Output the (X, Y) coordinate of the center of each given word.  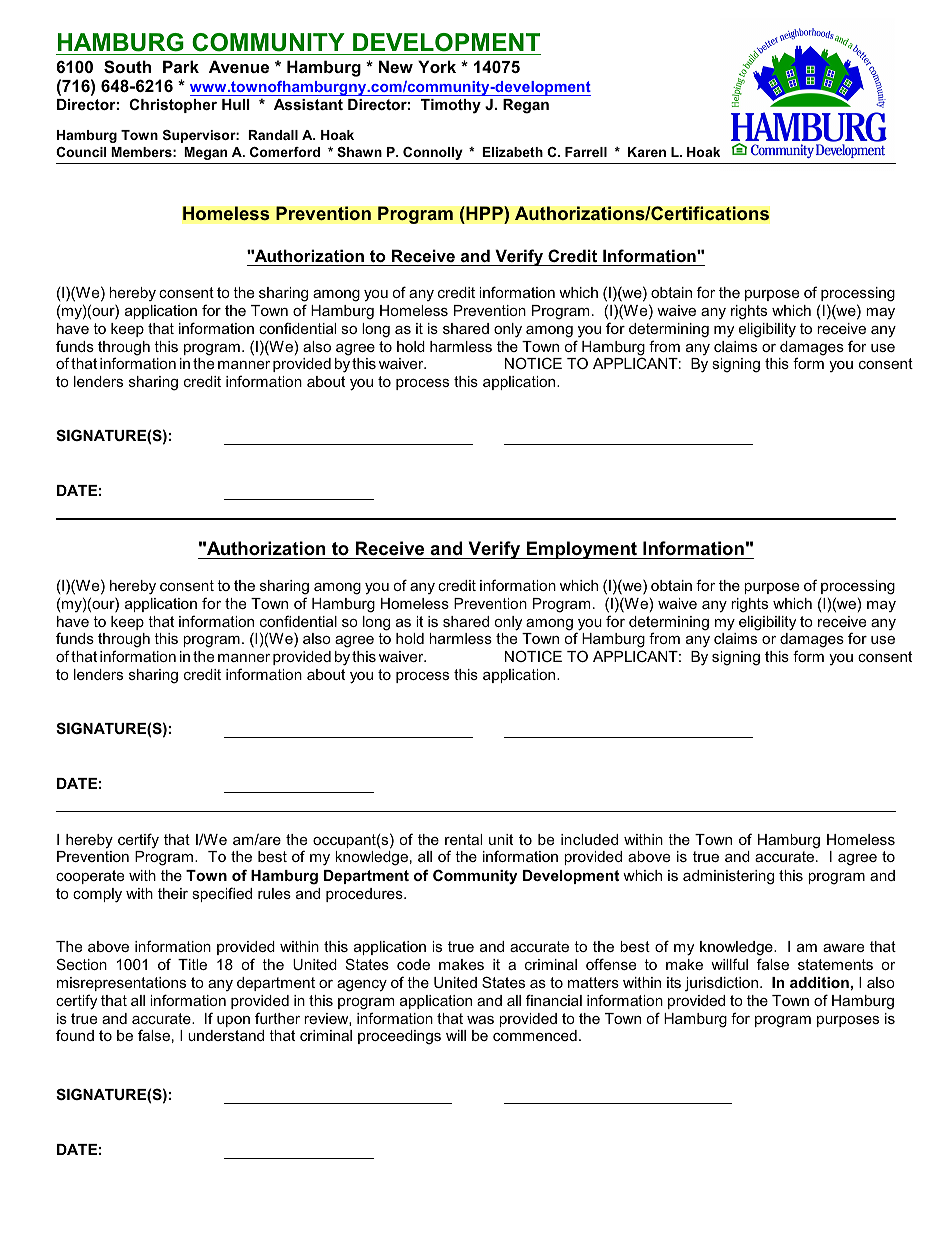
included (589, 839)
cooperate (90, 877)
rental (463, 839)
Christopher (173, 105)
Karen (647, 152)
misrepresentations (121, 984)
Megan (205, 153)
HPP (484, 213)
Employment (581, 550)
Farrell (586, 152)
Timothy (451, 106)
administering (728, 877)
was (480, 1020)
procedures (365, 895)
